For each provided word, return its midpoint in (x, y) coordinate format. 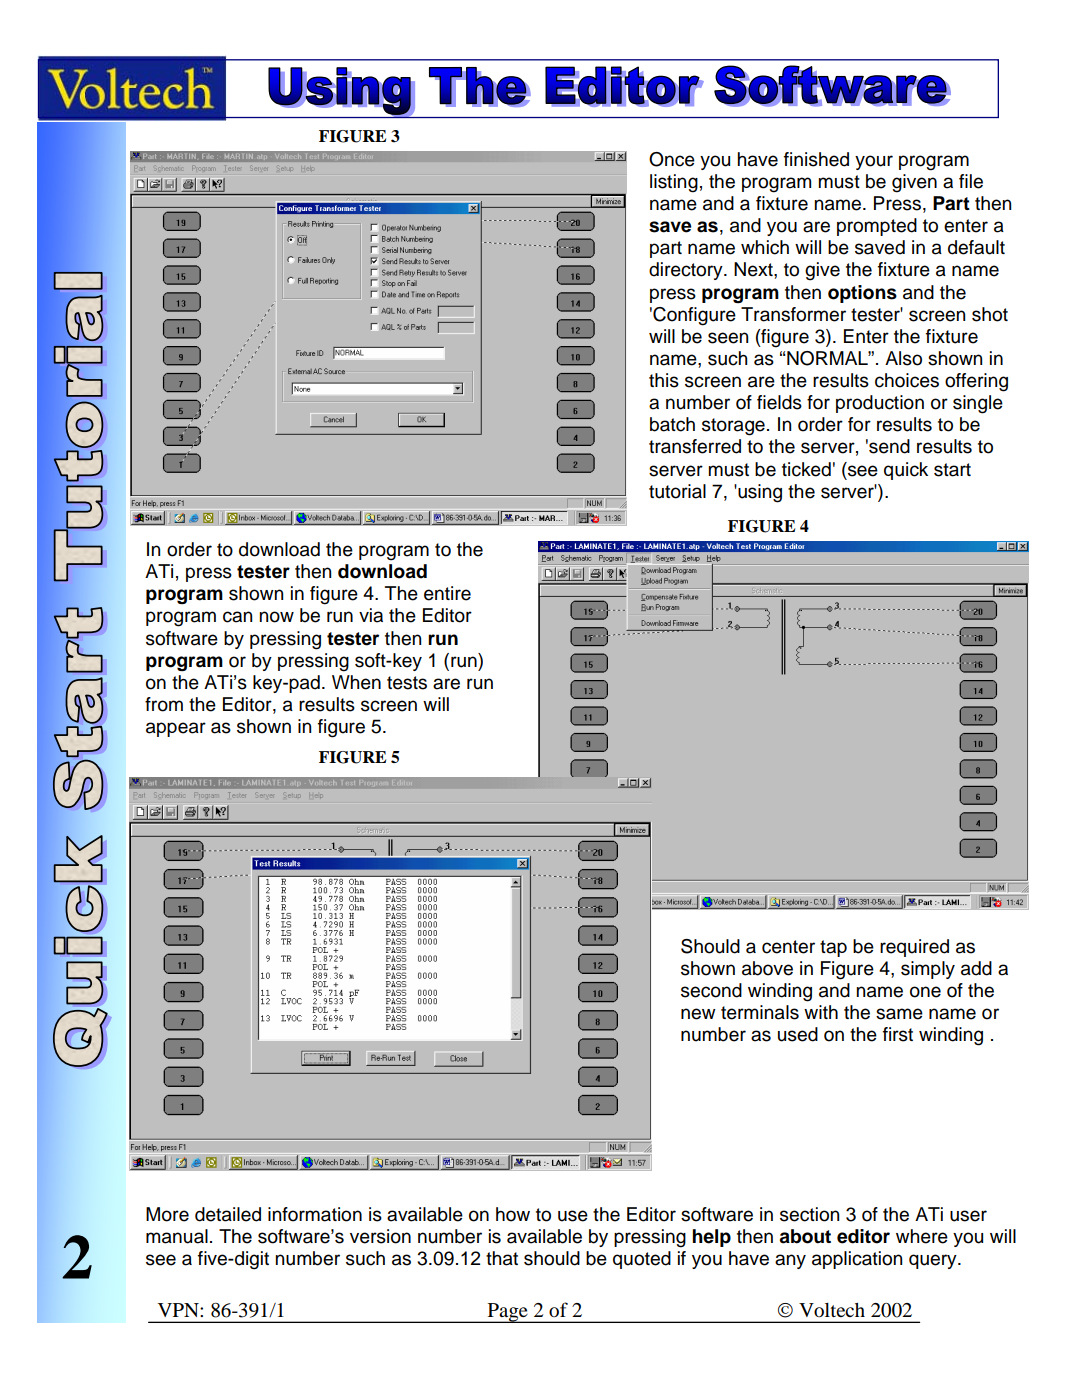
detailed (228, 1214)
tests (407, 683)
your (874, 162)
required (914, 948)
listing (674, 183)
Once (672, 159)
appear (176, 729)
